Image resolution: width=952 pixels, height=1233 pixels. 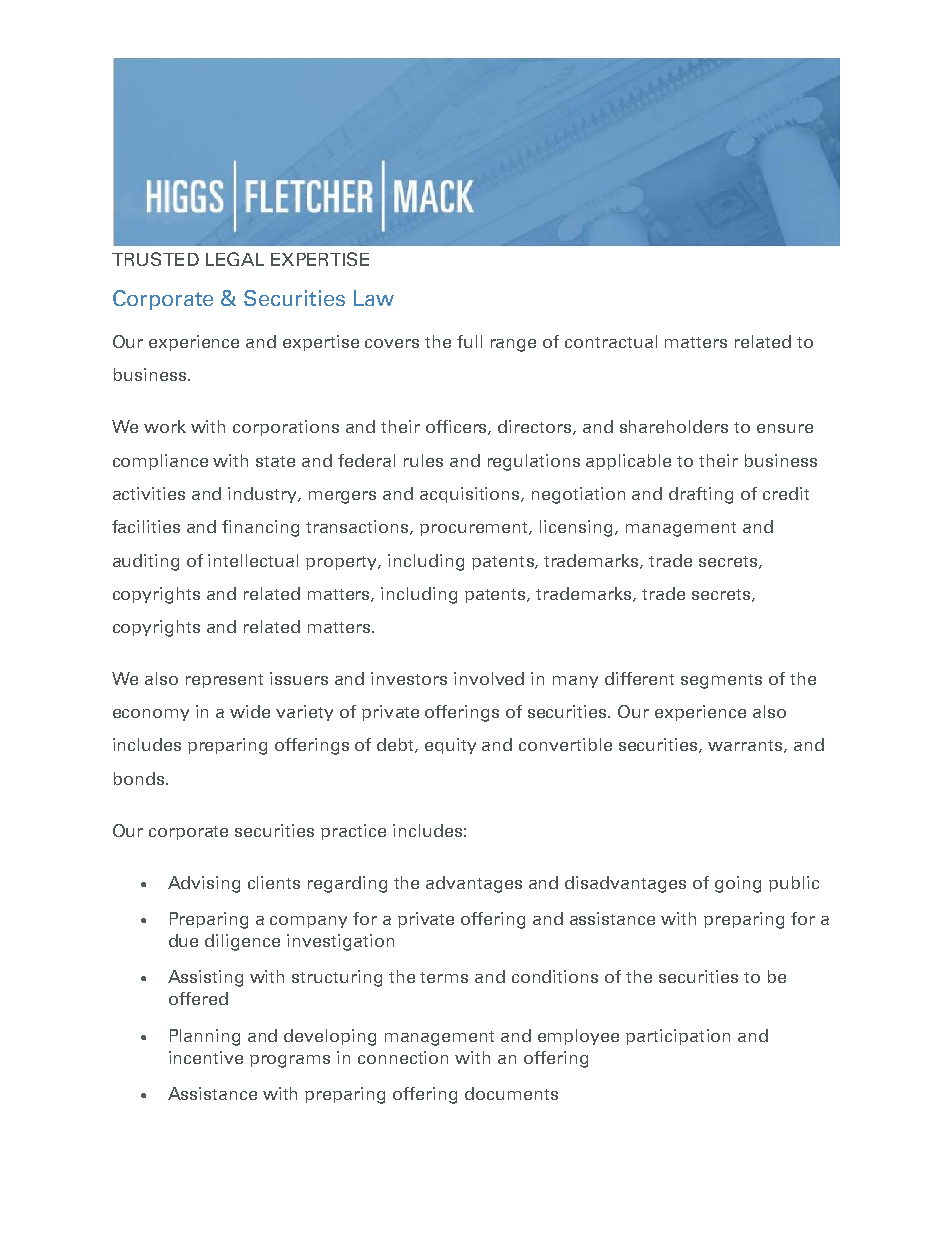 What do you see at coordinates (511, 1093) in the screenshot?
I see `documents` at bounding box center [511, 1093].
